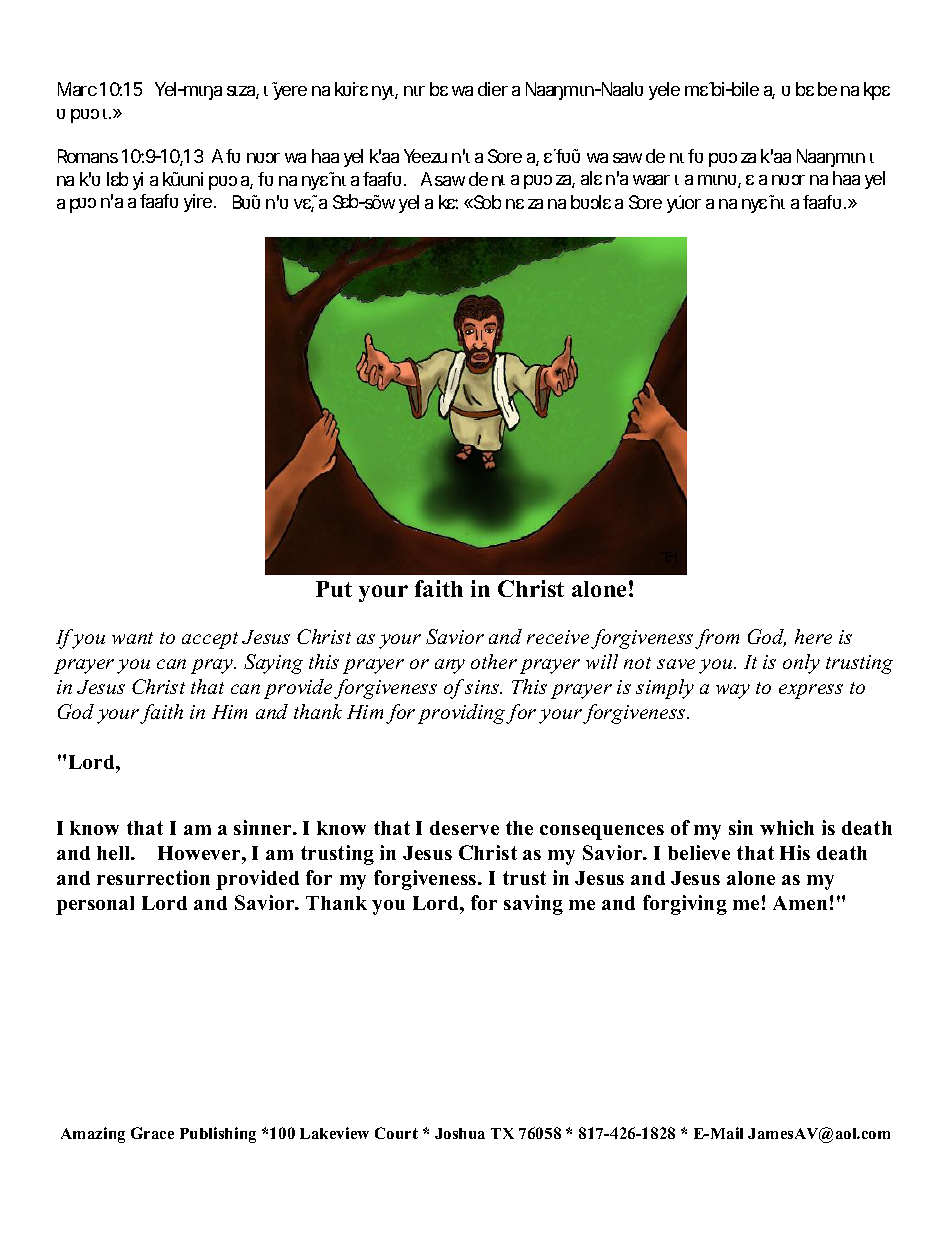 The width and height of the screenshot is (952, 1233). What do you see at coordinates (460, 1133) in the screenshot?
I see `Joshua` at bounding box center [460, 1133].
